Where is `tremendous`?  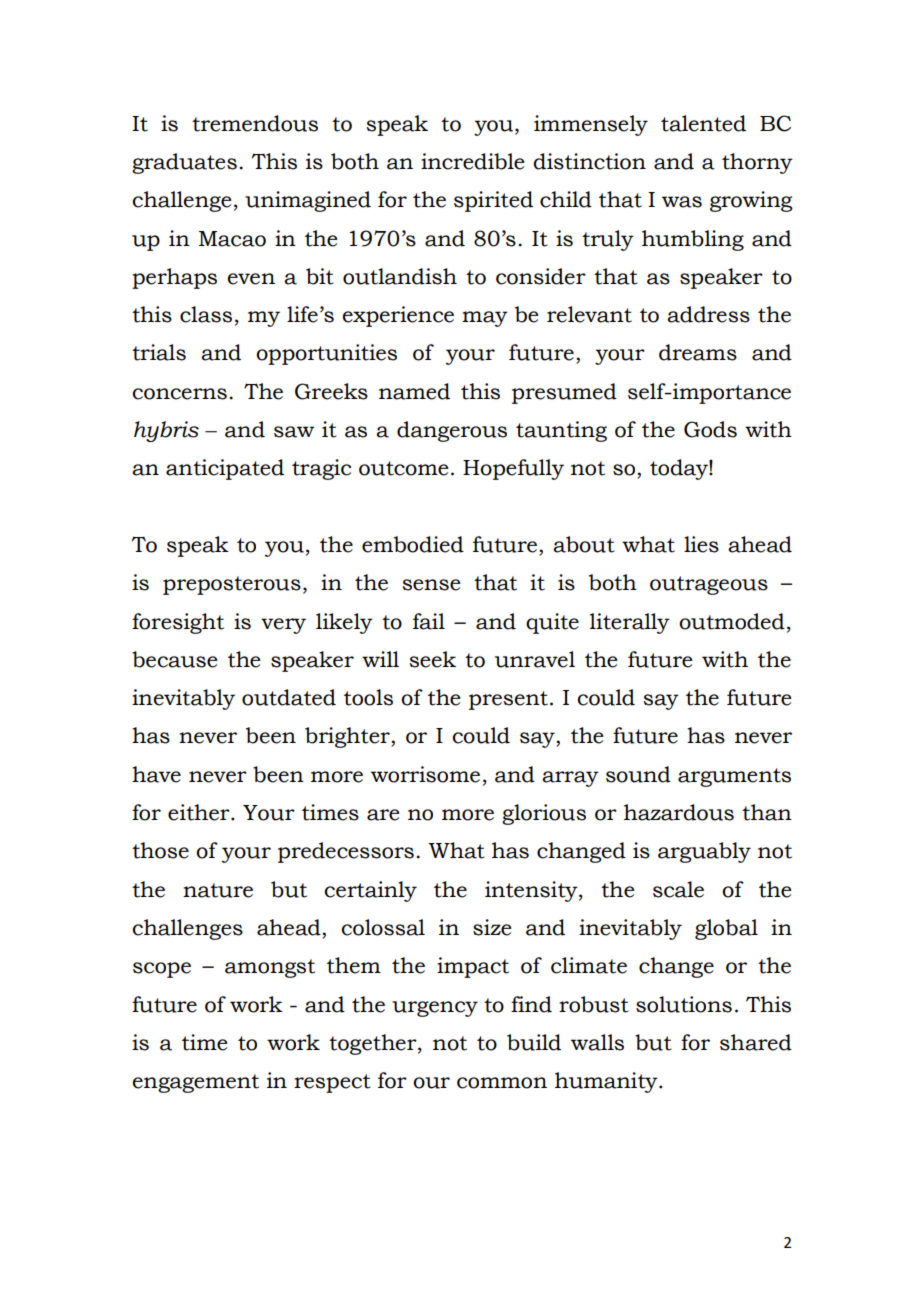 tremendous is located at coordinates (255, 123).
